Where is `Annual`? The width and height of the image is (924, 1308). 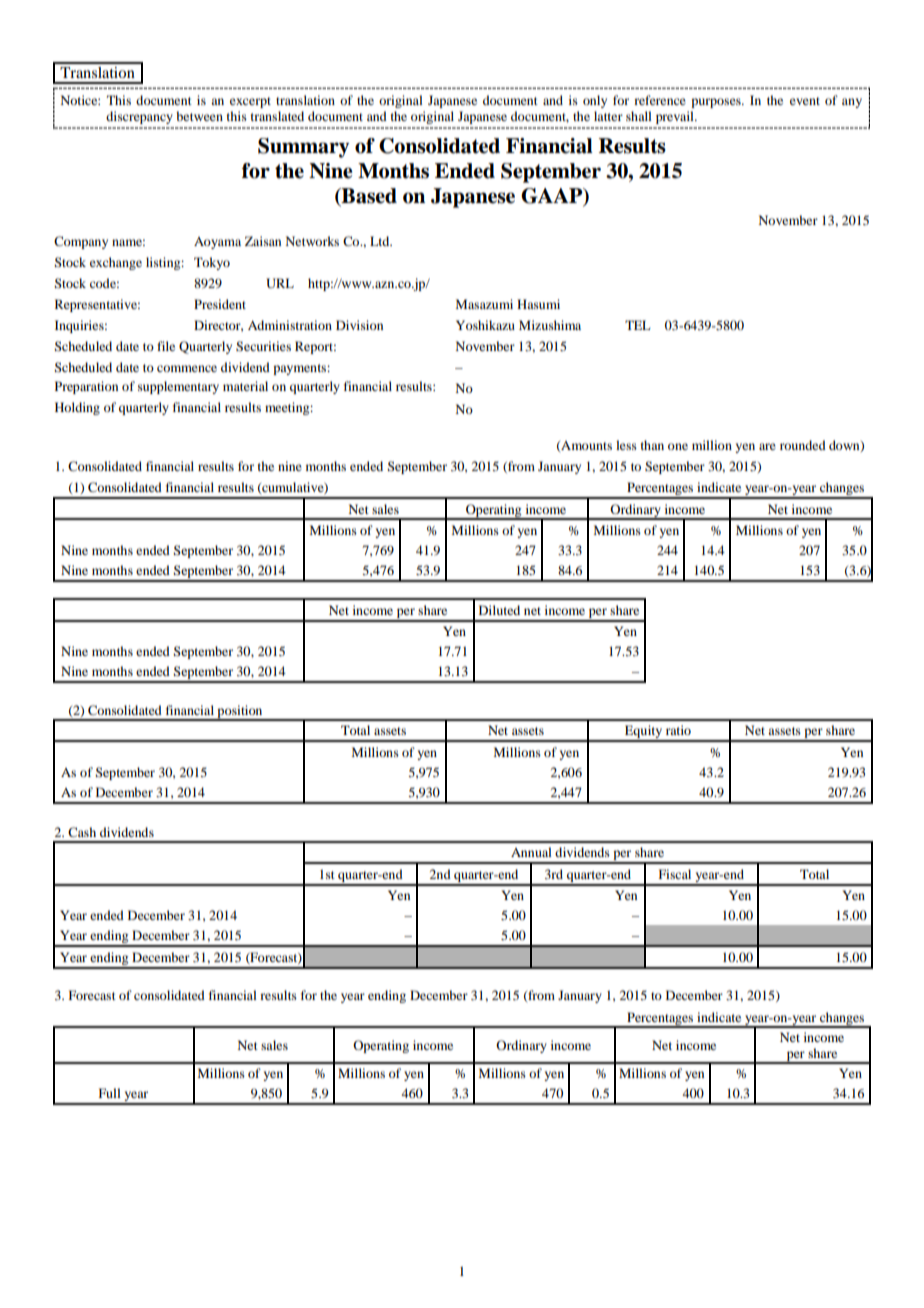
Annual is located at coordinates (531, 852).
